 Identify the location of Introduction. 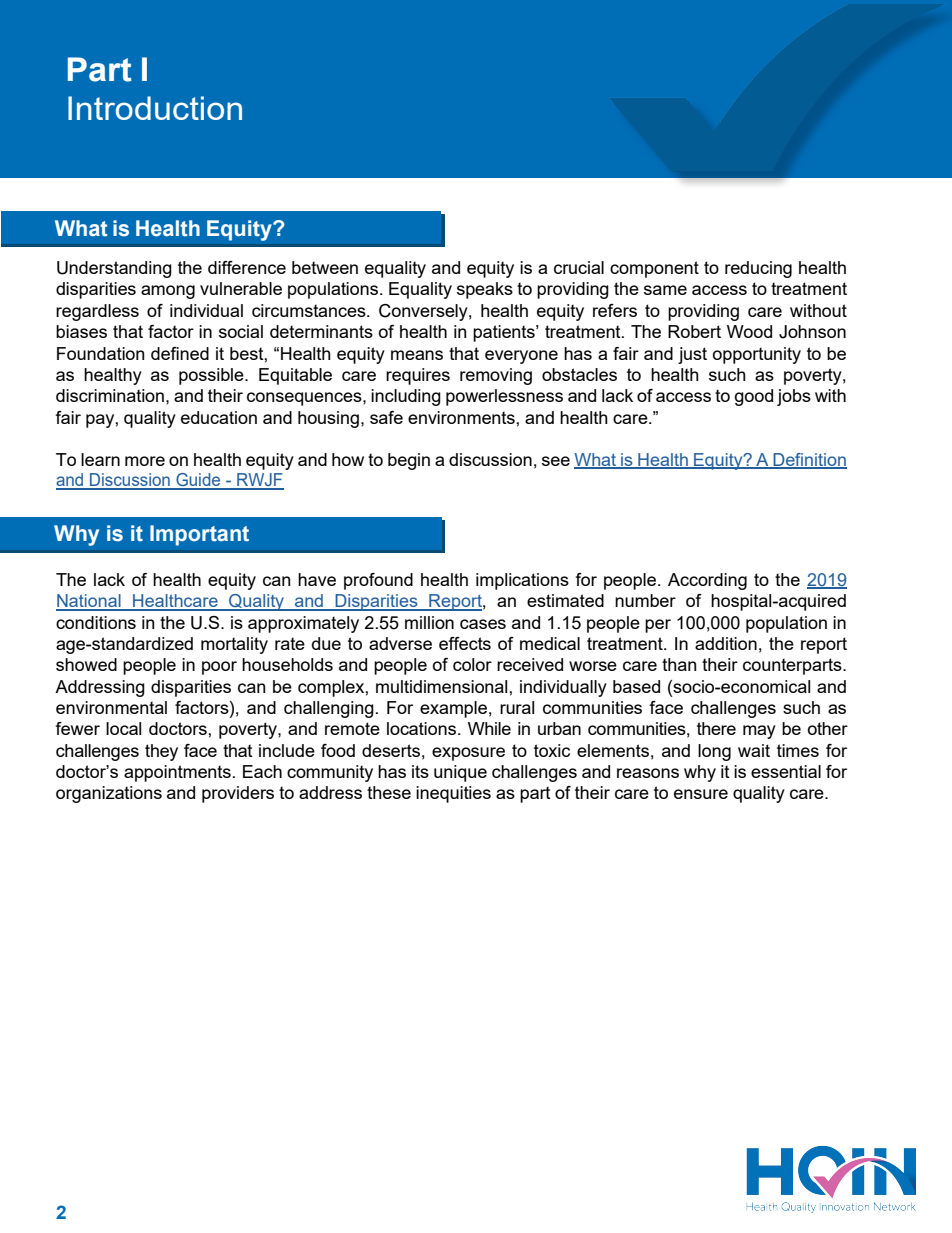
(155, 108).
